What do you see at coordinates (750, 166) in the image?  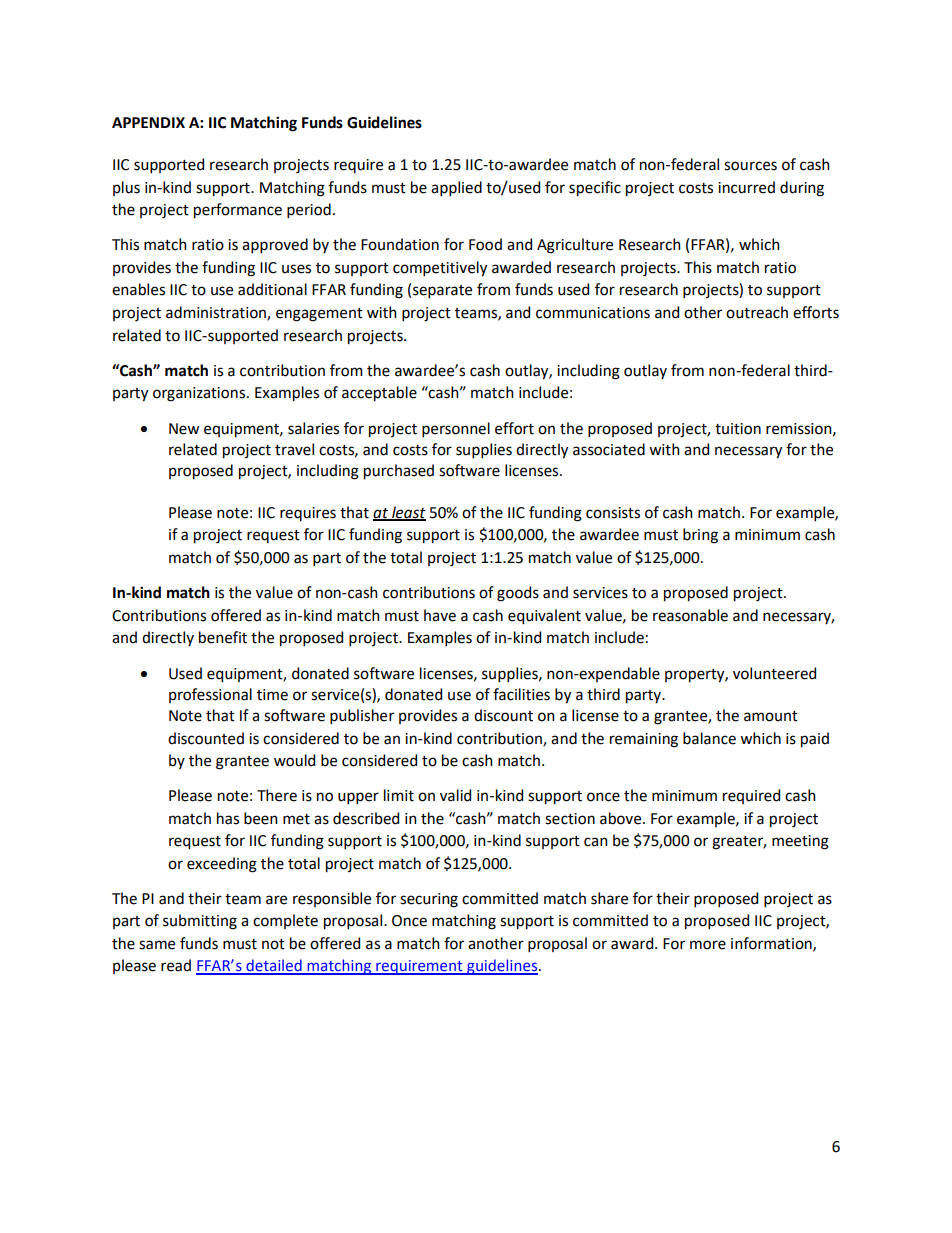 I see `sources` at bounding box center [750, 166].
